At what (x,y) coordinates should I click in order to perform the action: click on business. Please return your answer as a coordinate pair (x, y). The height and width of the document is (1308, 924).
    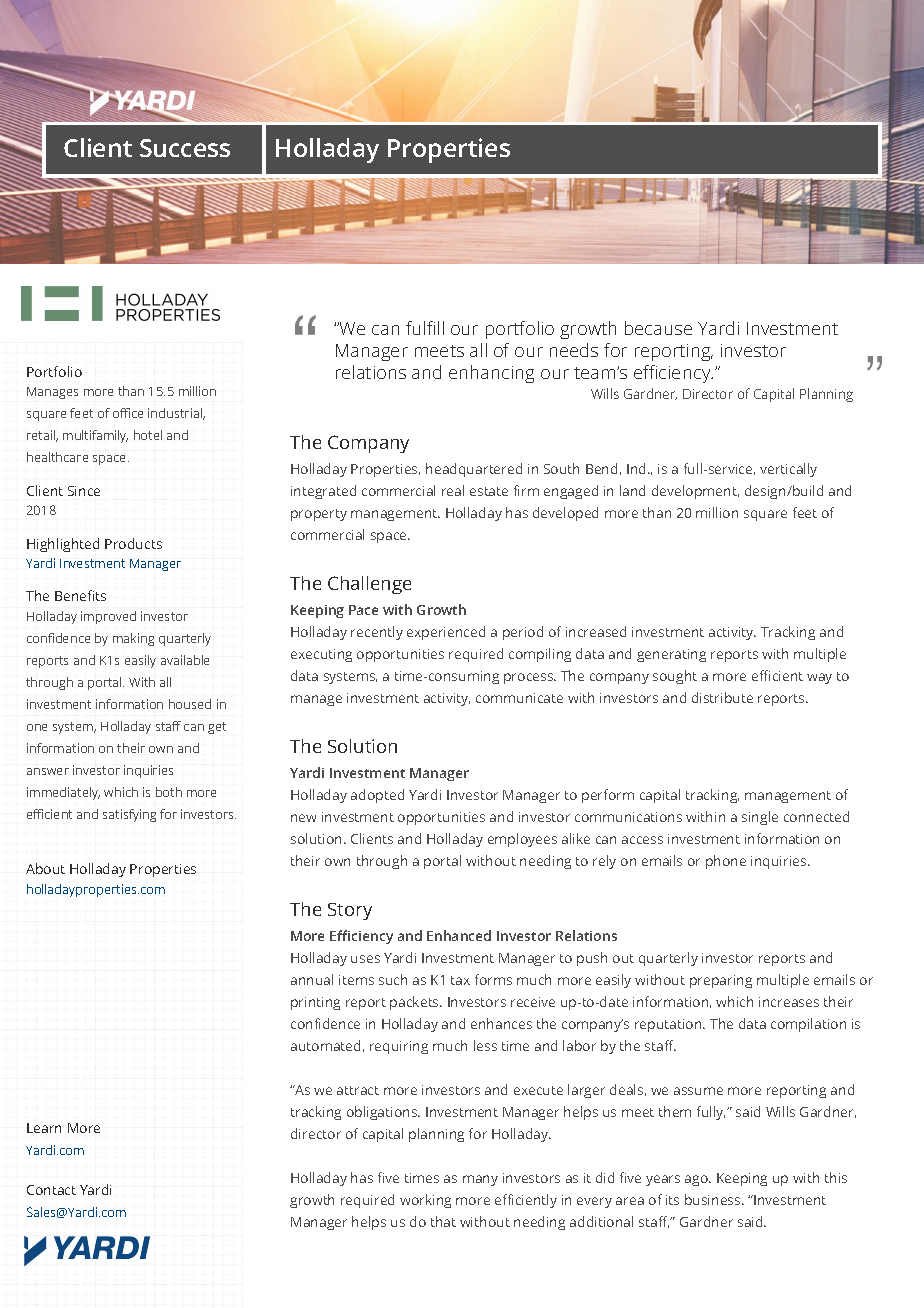
    Looking at the image, I should click on (714, 1199).
